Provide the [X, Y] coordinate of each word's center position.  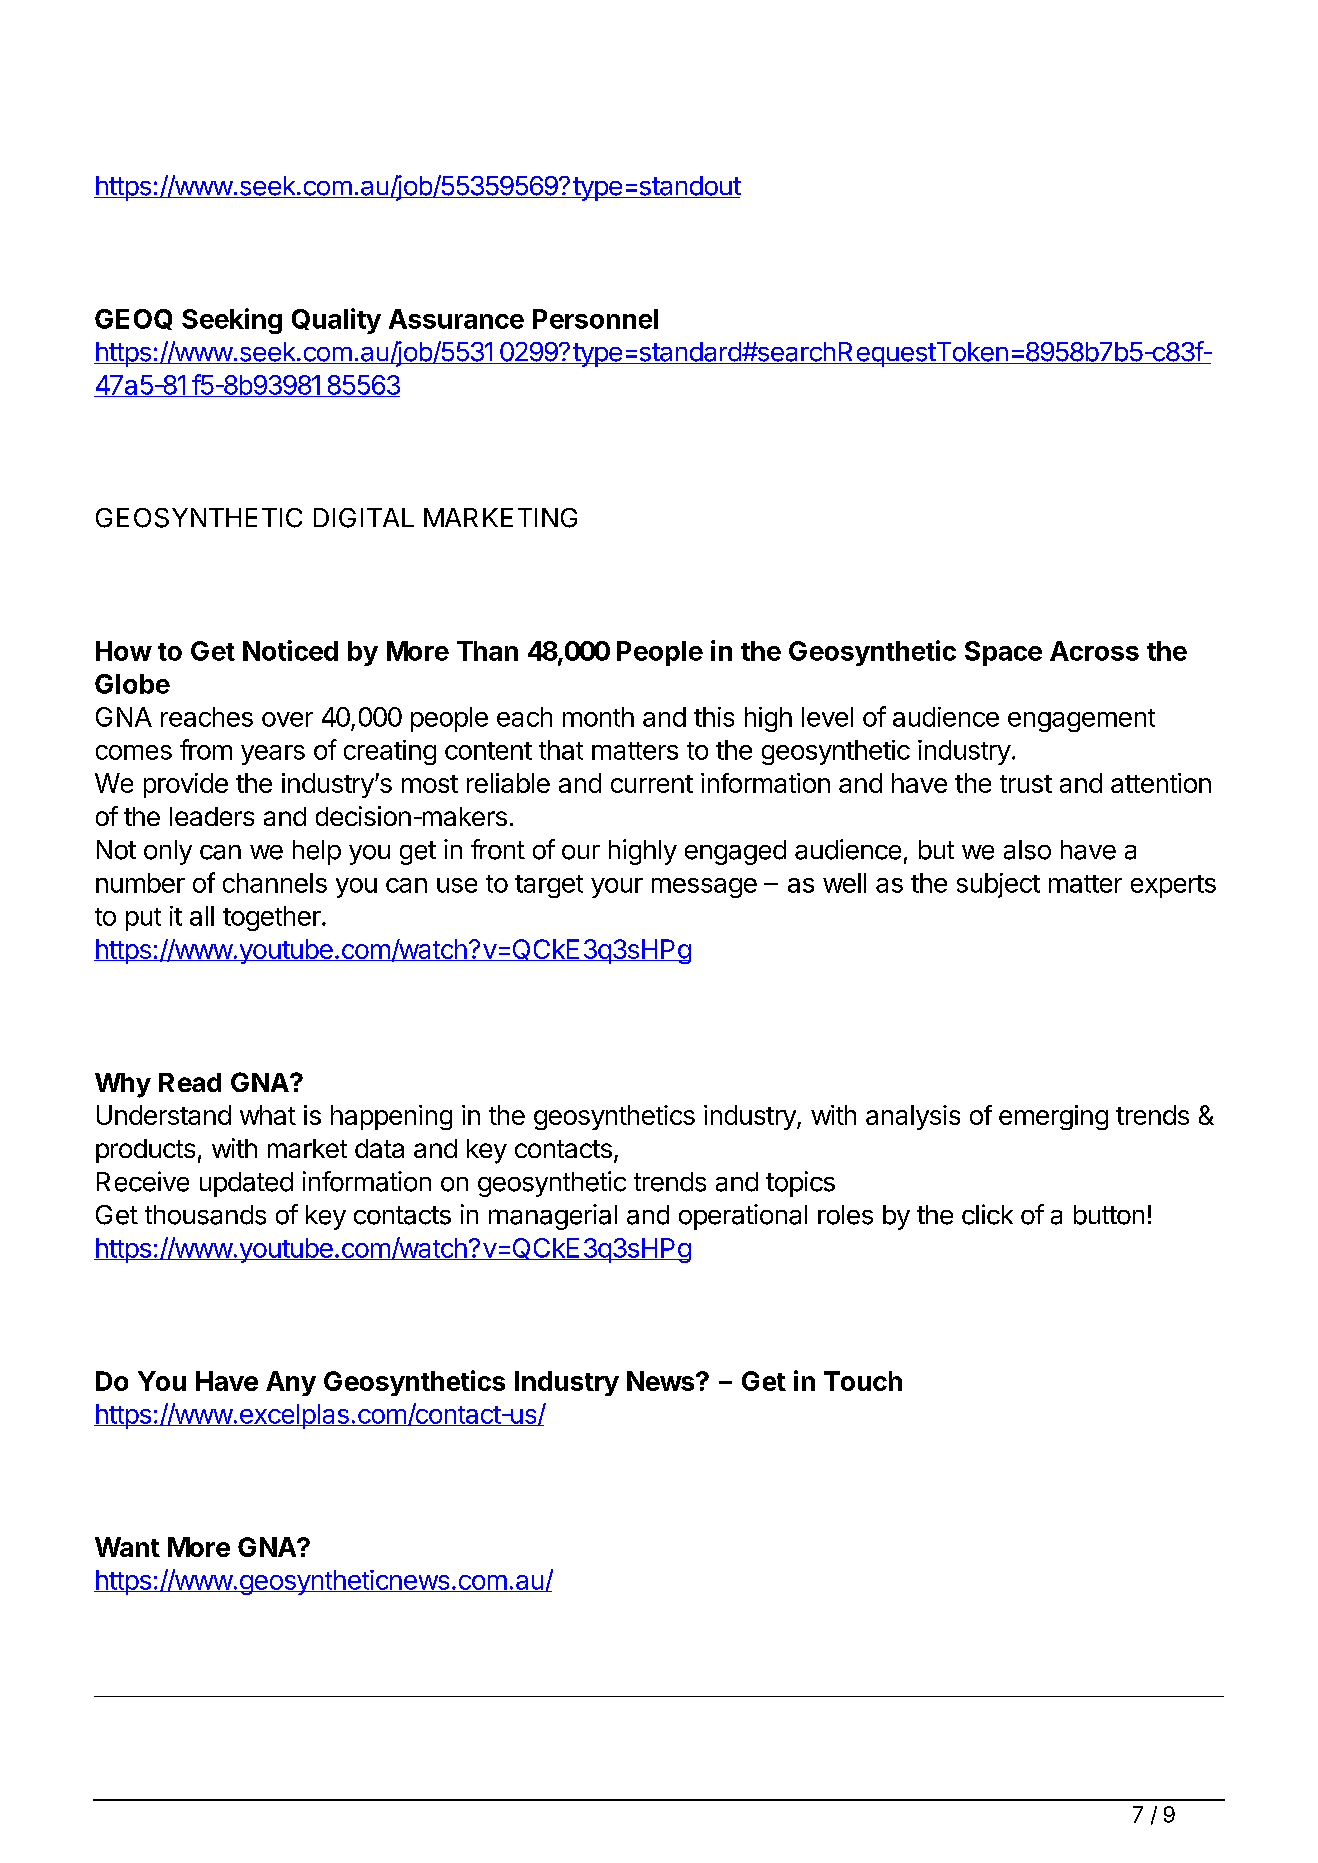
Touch [863, 1381]
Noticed [290, 650]
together [273, 918]
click [987, 1214]
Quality [336, 321]
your [617, 888]
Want [127, 1547]
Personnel [595, 319]
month [598, 717]
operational [743, 1217]
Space [1003, 653]
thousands [205, 1215]
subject [998, 885]
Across [1094, 651]
